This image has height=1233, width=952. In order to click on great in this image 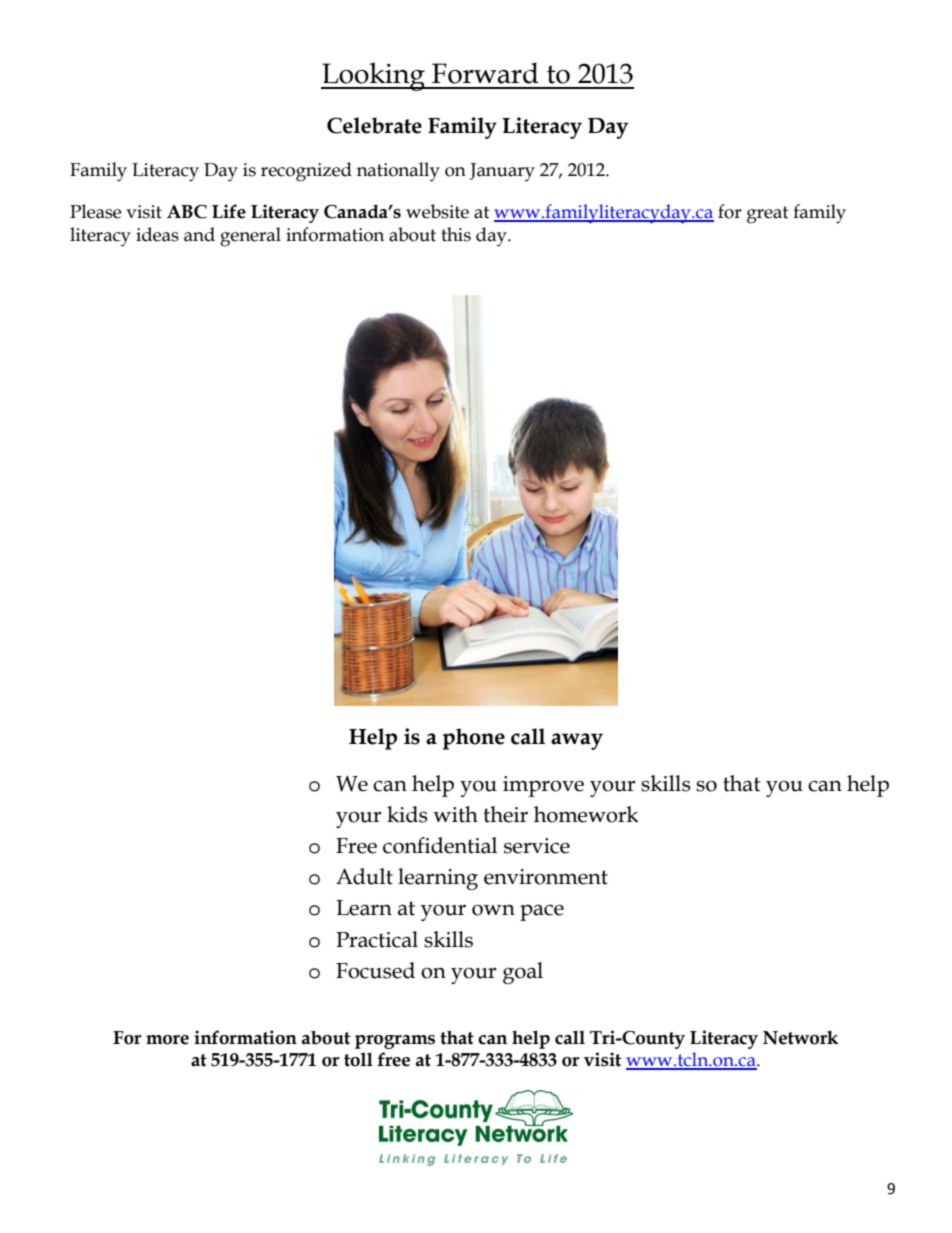, I will do `click(768, 215)`.
